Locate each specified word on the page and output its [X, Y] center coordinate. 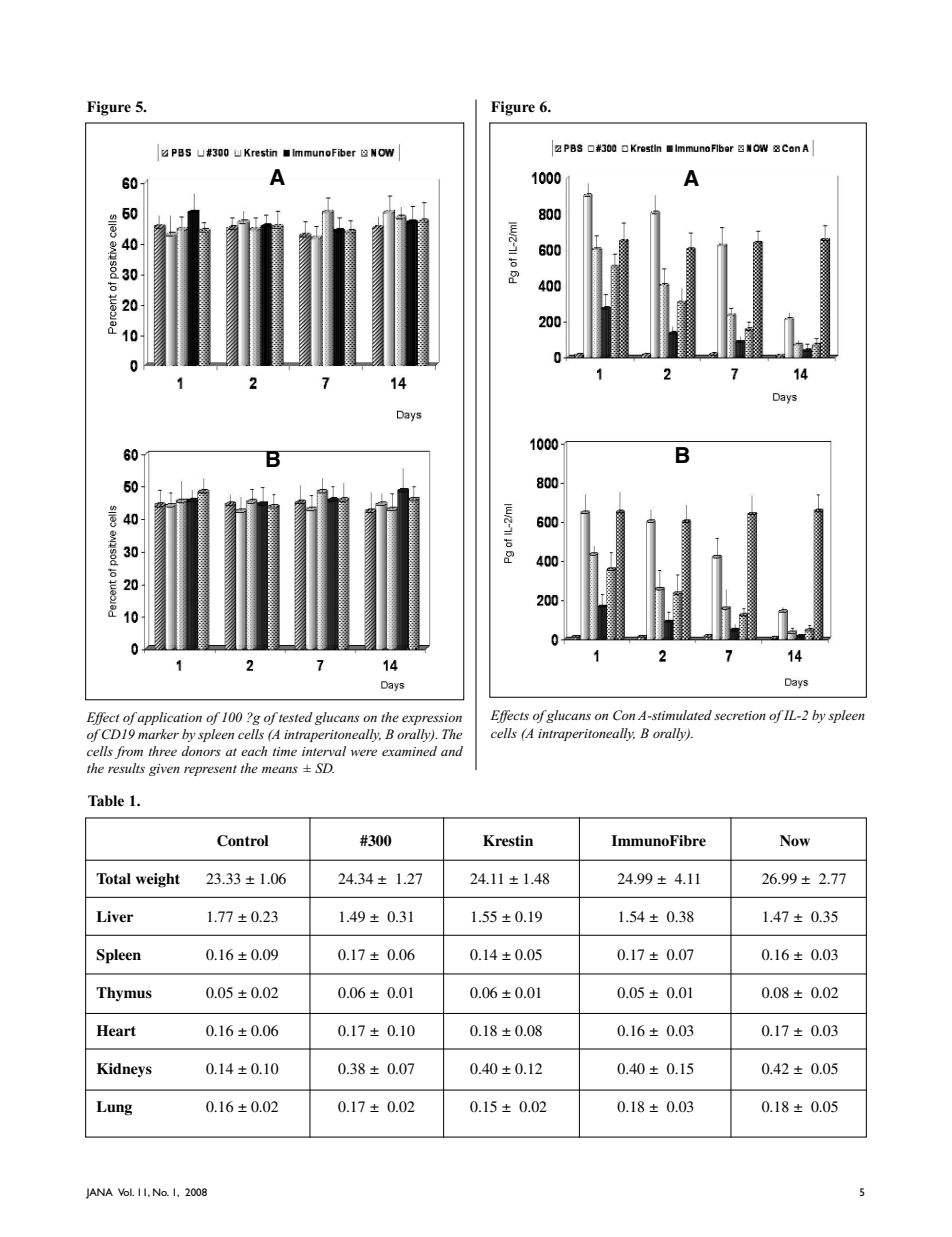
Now [795, 840]
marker [158, 734]
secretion [740, 715]
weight [158, 880]
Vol [126, 1192]
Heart [116, 1031]
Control [243, 841]
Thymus [124, 994]
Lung [114, 1108]
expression [432, 719]
